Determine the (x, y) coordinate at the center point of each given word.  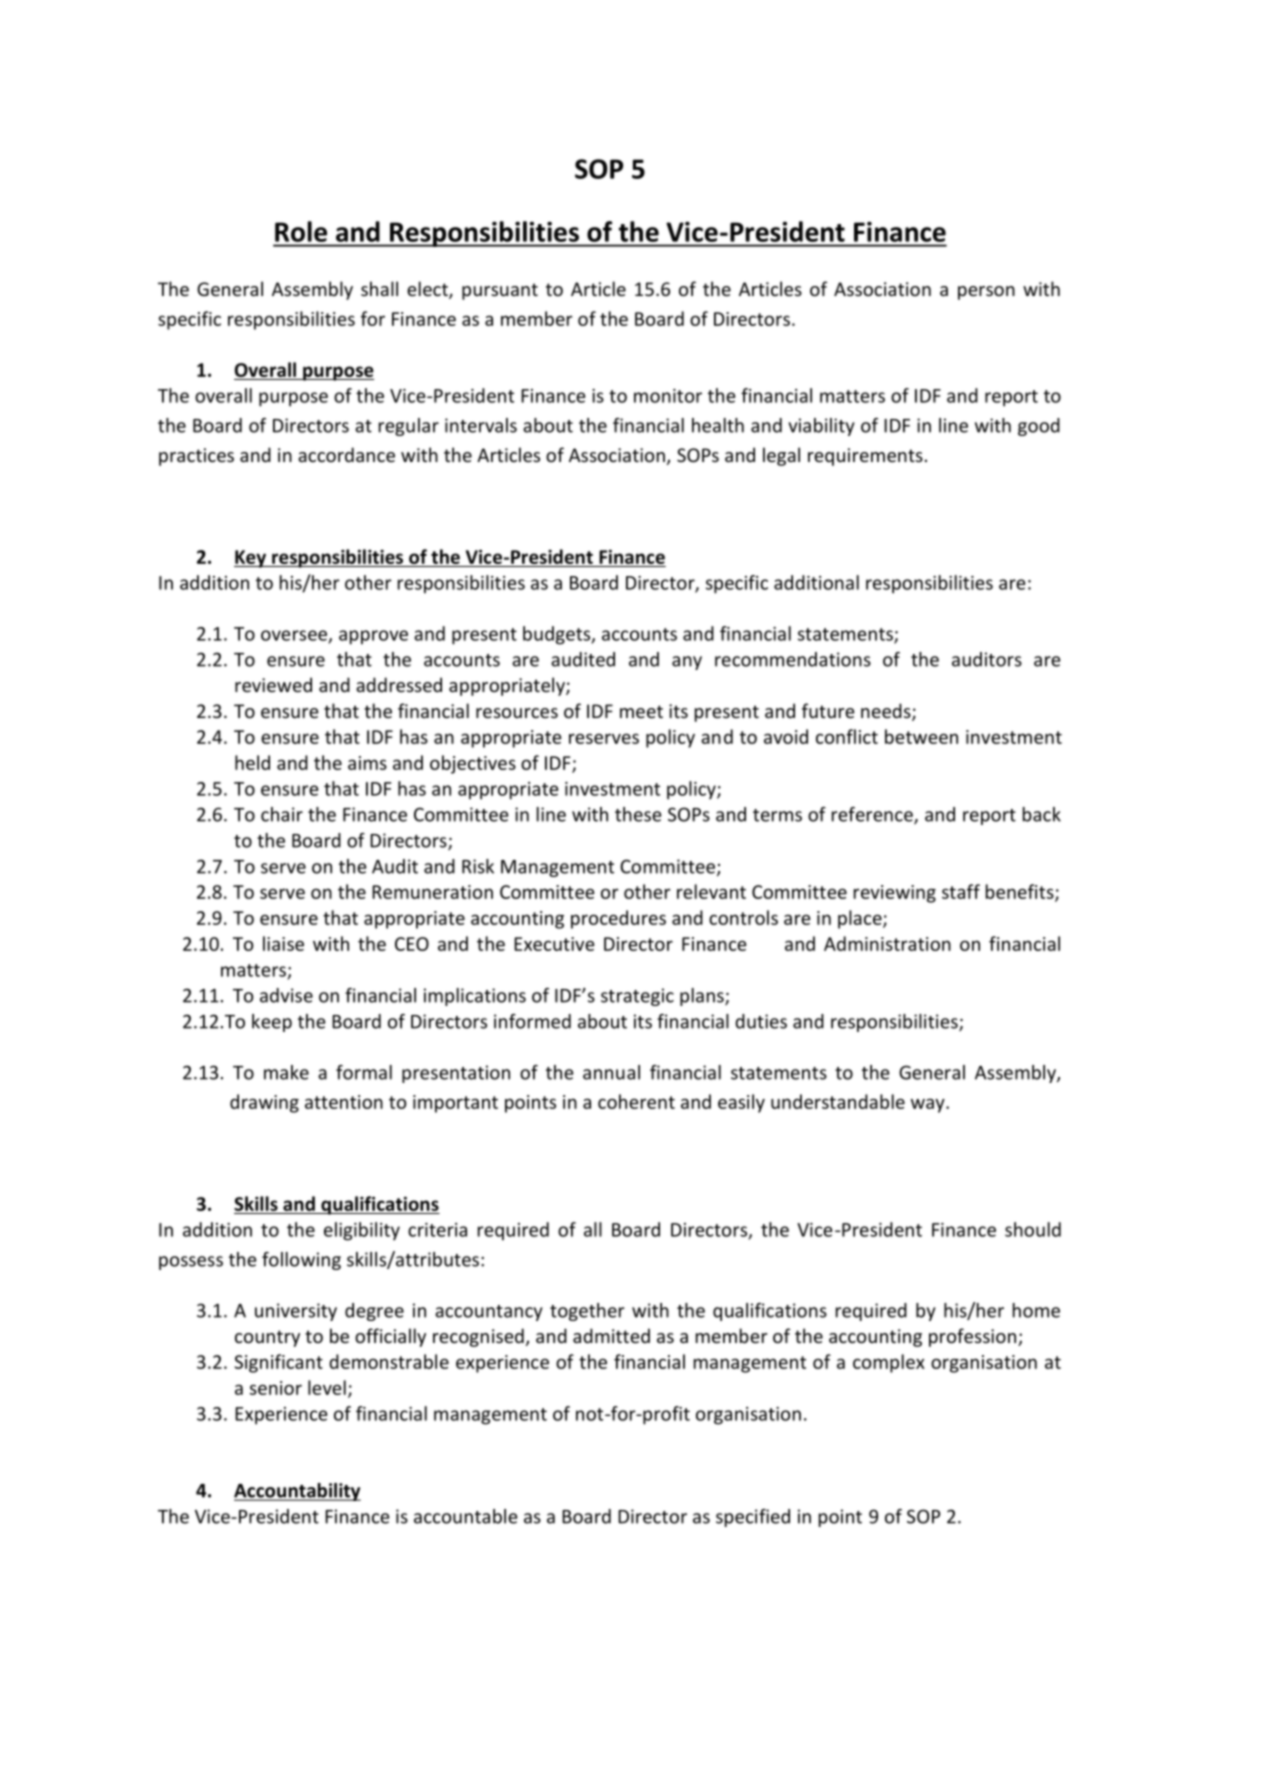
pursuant (500, 291)
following (301, 1261)
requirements (865, 457)
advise (286, 995)
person (986, 293)
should (1033, 1229)
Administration (887, 943)
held (252, 762)
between (921, 736)
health (718, 425)
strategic (637, 997)
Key (251, 559)
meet (641, 711)
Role (301, 231)
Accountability (297, 1492)
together (587, 1312)
